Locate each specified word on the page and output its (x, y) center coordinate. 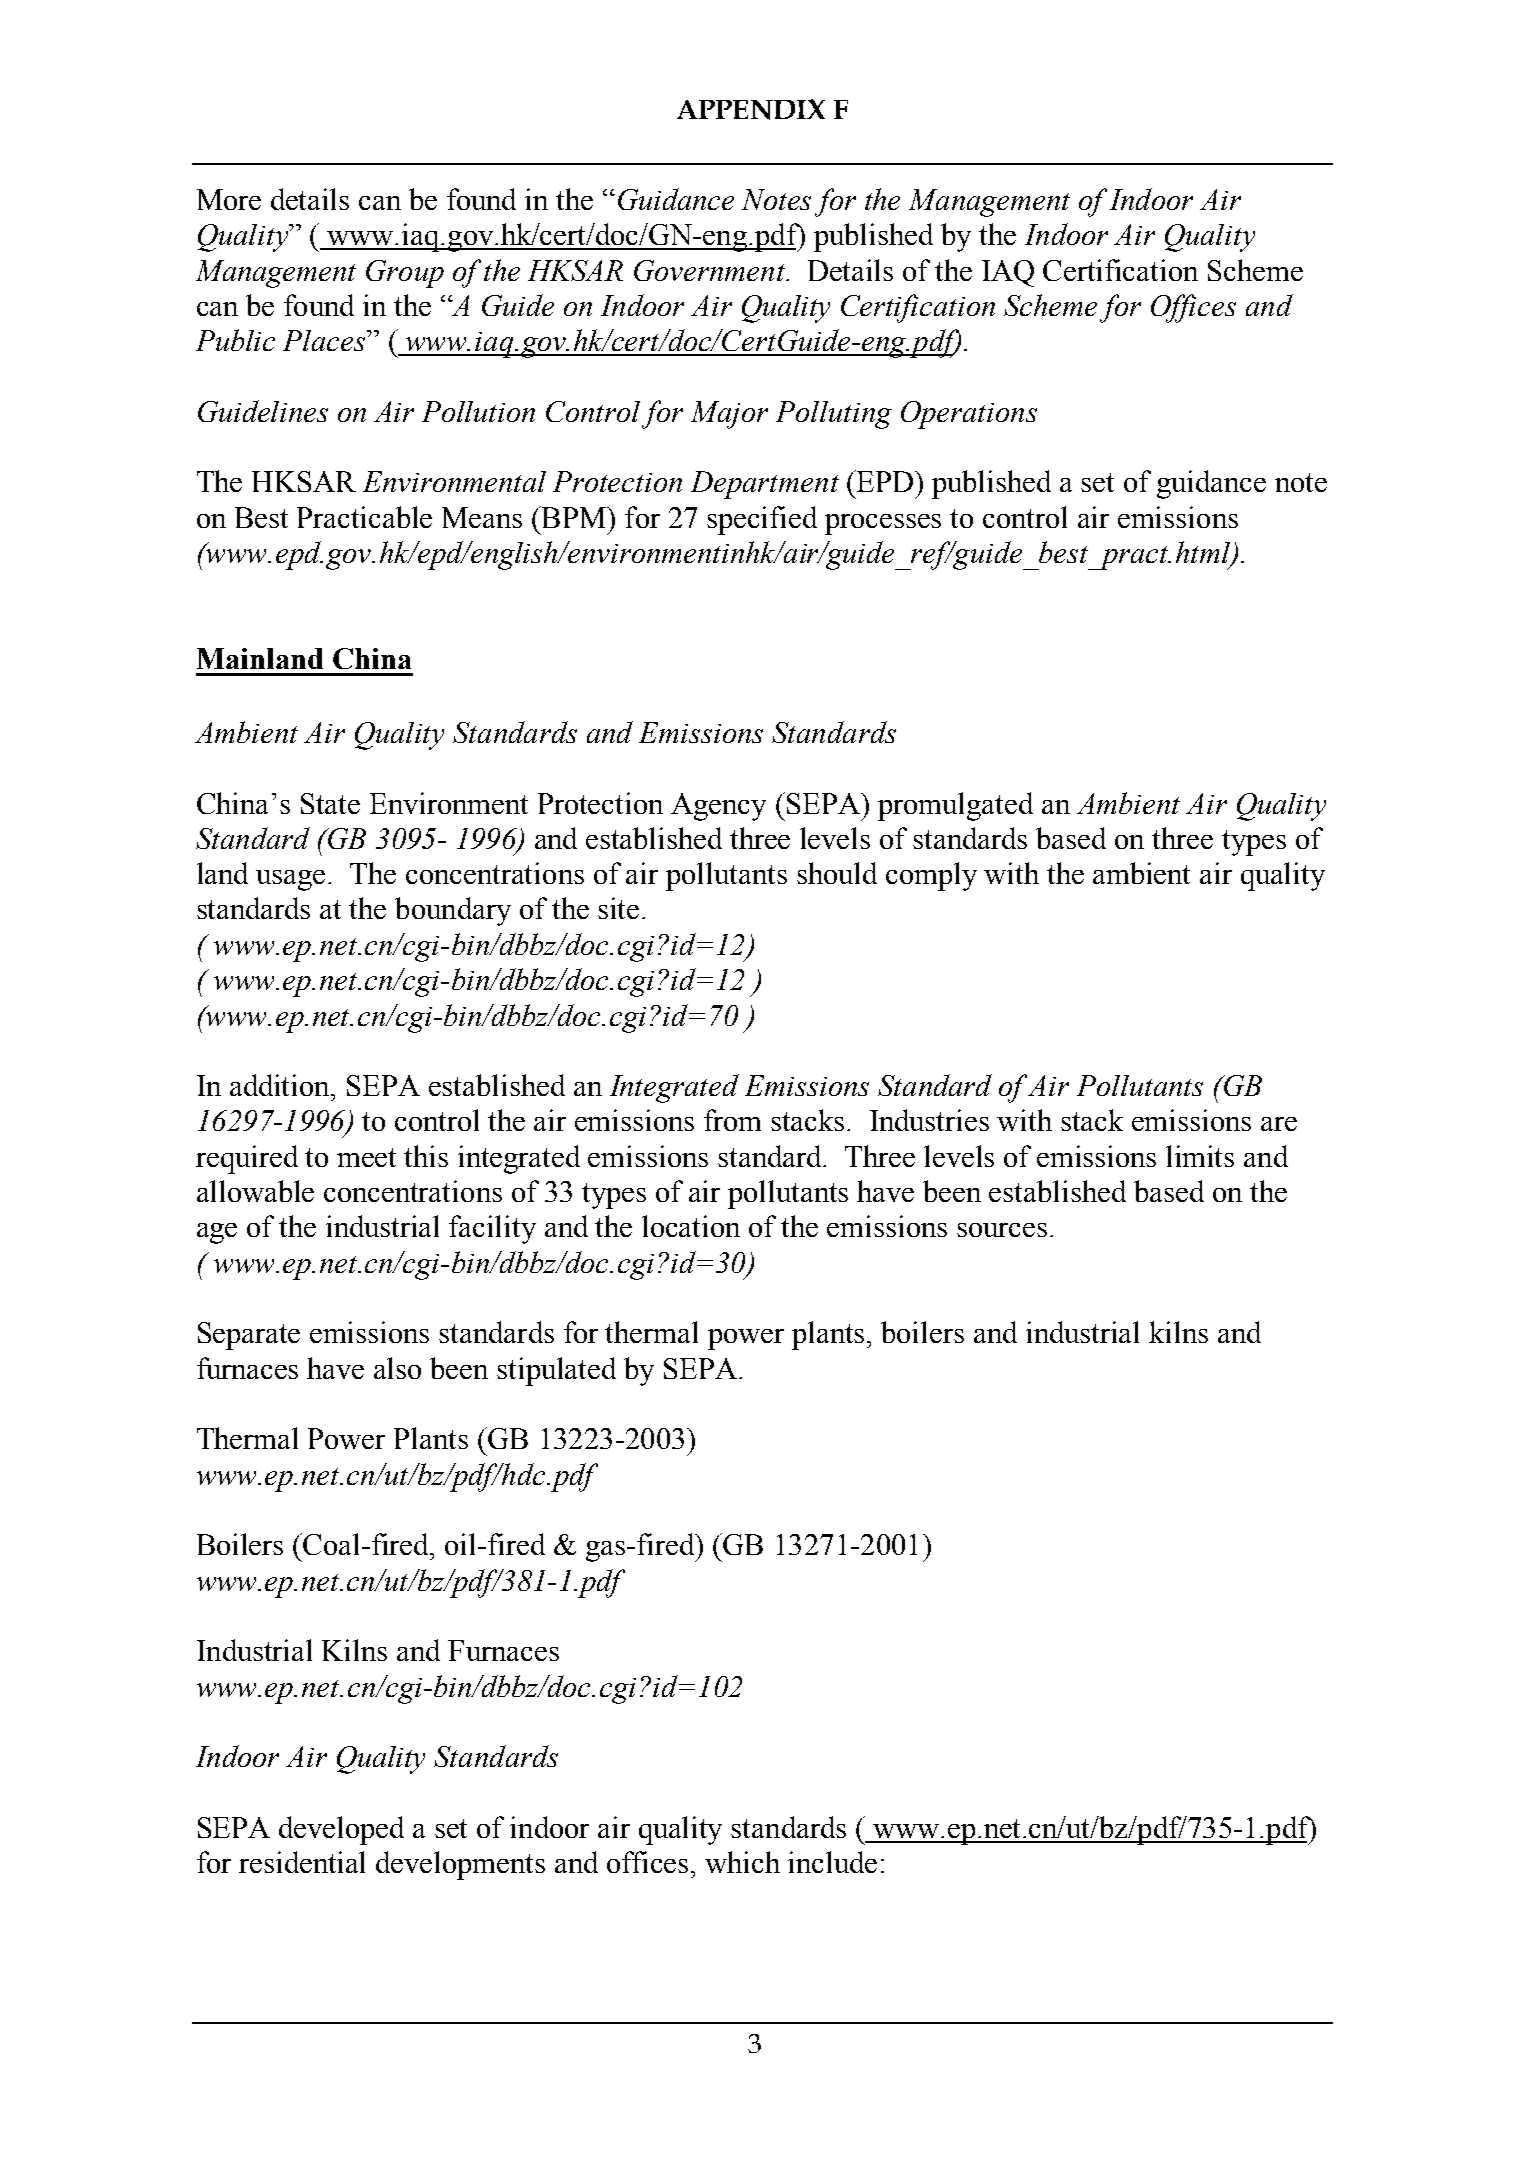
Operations (969, 415)
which (742, 1862)
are (1279, 1124)
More (229, 199)
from (732, 1120)
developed (341, 1830)
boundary (453, 911)
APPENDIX (751, 109)
